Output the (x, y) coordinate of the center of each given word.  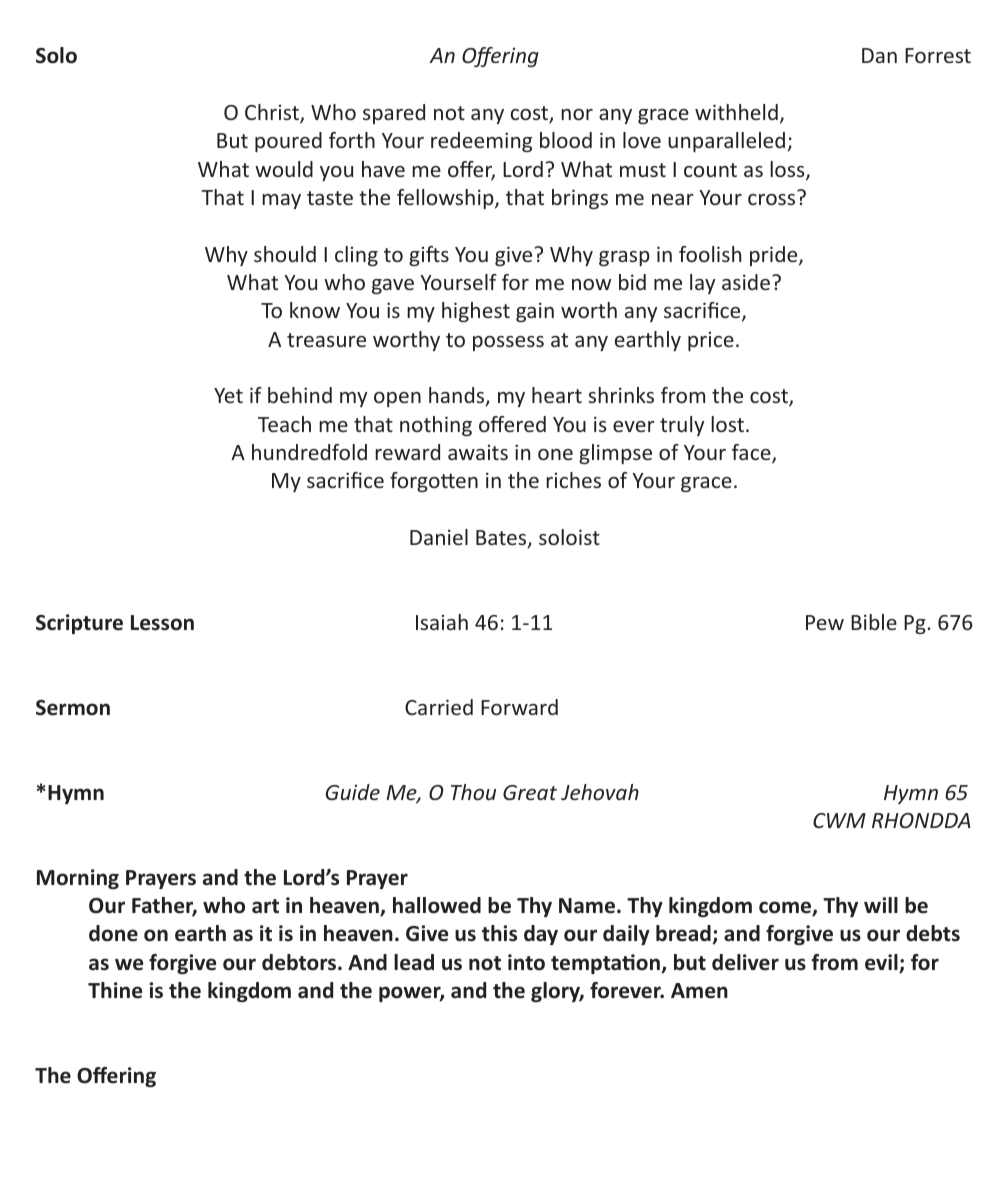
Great (530, 792)
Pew (825, 622)
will (881, 905)
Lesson (162, 623)
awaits (478, 452)
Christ (273, 113)
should (285, 254)
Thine (115, 990)
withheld (736, 112)
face (752, 453)
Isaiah (442, 622)
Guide (353, 792)
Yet (228, 395)
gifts (429, 256)
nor (577, 114)
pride (775, 256)
